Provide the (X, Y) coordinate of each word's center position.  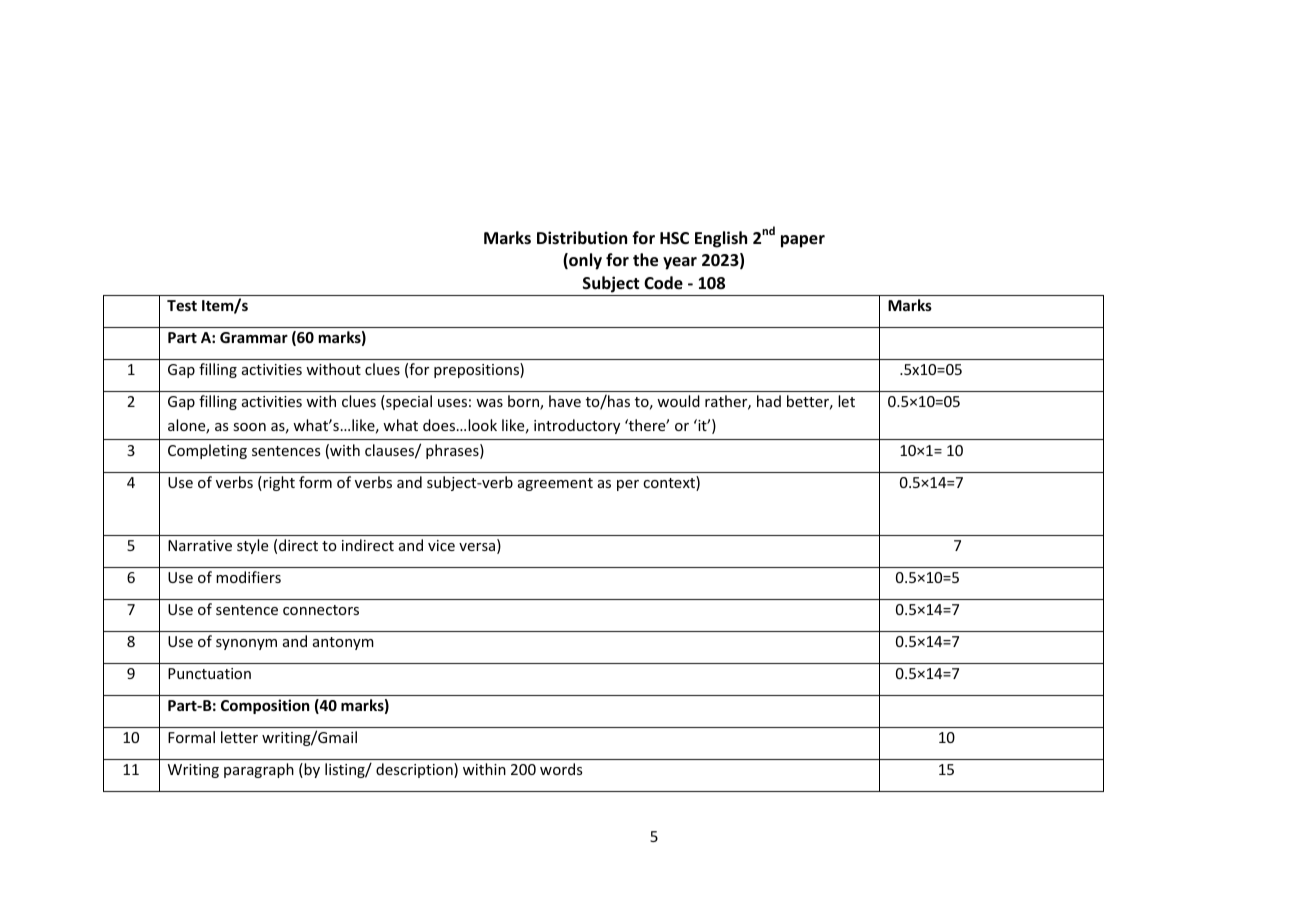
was (489, 403)
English (721, 239)
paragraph (259, 770)
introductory (577, 426)
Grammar (254, 337)
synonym (246, 644)
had (769, 401)
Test (182, 305)
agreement (555, 484)
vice (441, 545)
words (561, 769)
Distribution (582, 238)
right (278, 483)
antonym (343, 643)
